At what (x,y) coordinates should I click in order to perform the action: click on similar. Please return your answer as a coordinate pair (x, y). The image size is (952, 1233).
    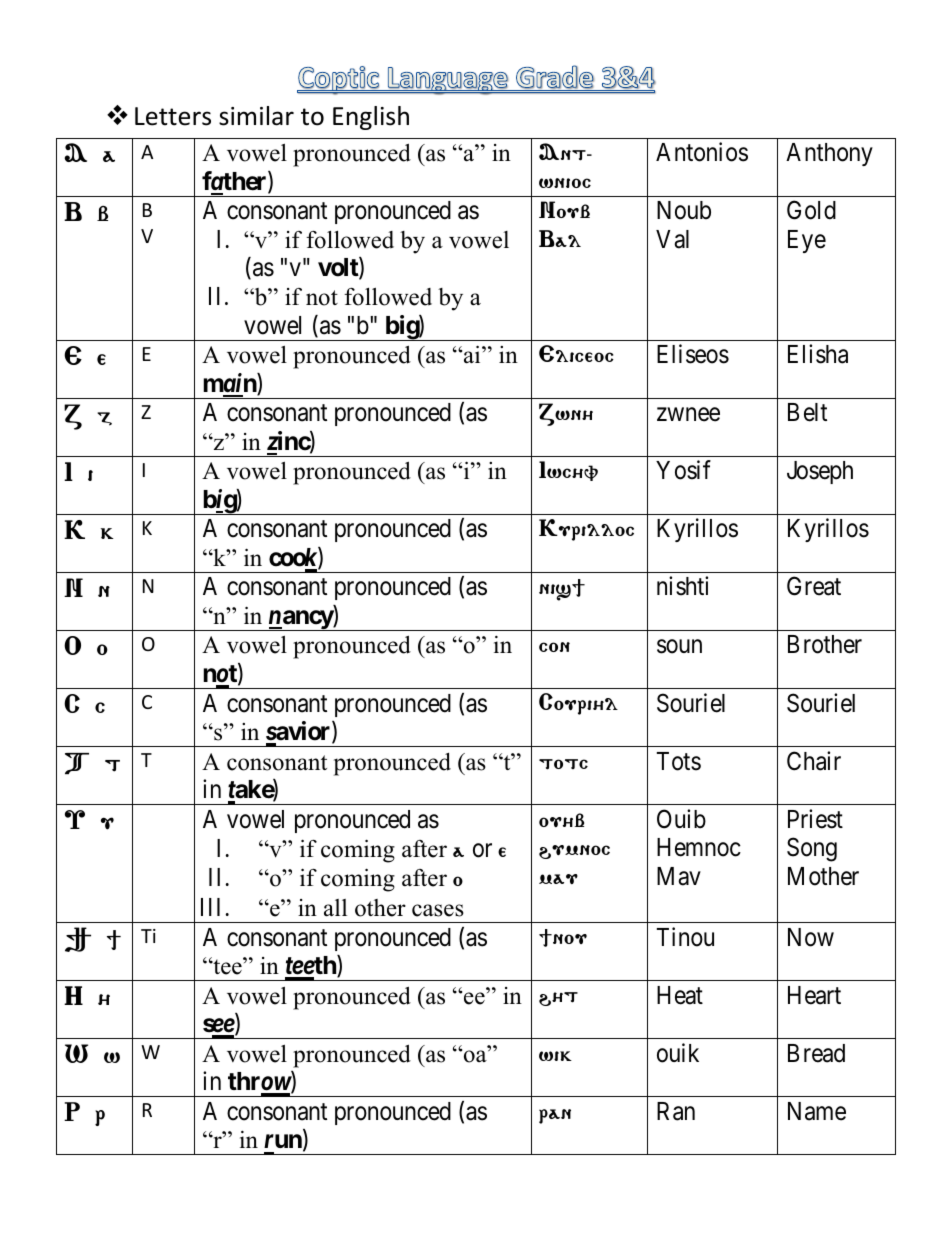
    Looking at the image, I should click on (256, 116).
